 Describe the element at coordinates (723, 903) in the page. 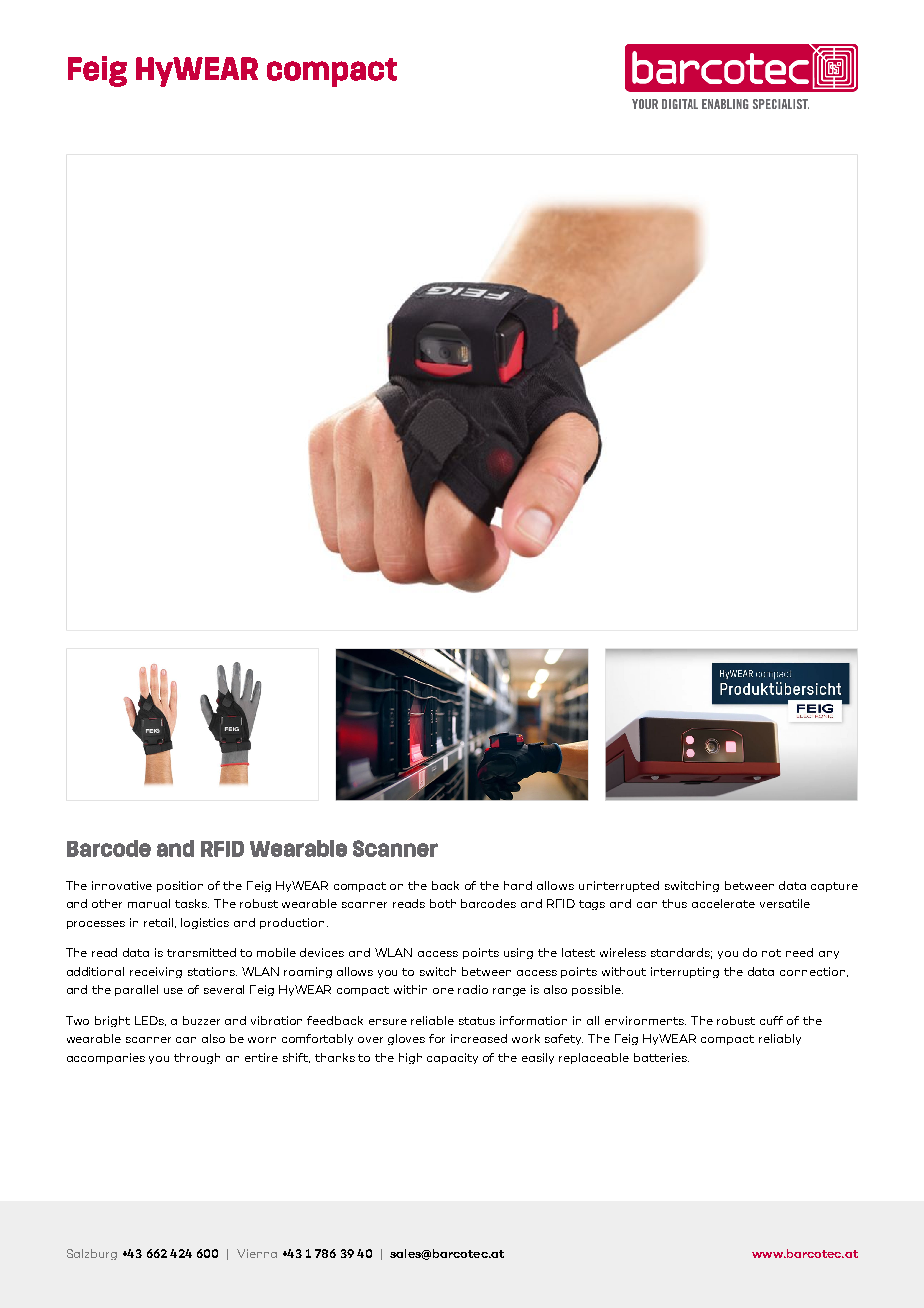

I see `accelerate` at that location.
